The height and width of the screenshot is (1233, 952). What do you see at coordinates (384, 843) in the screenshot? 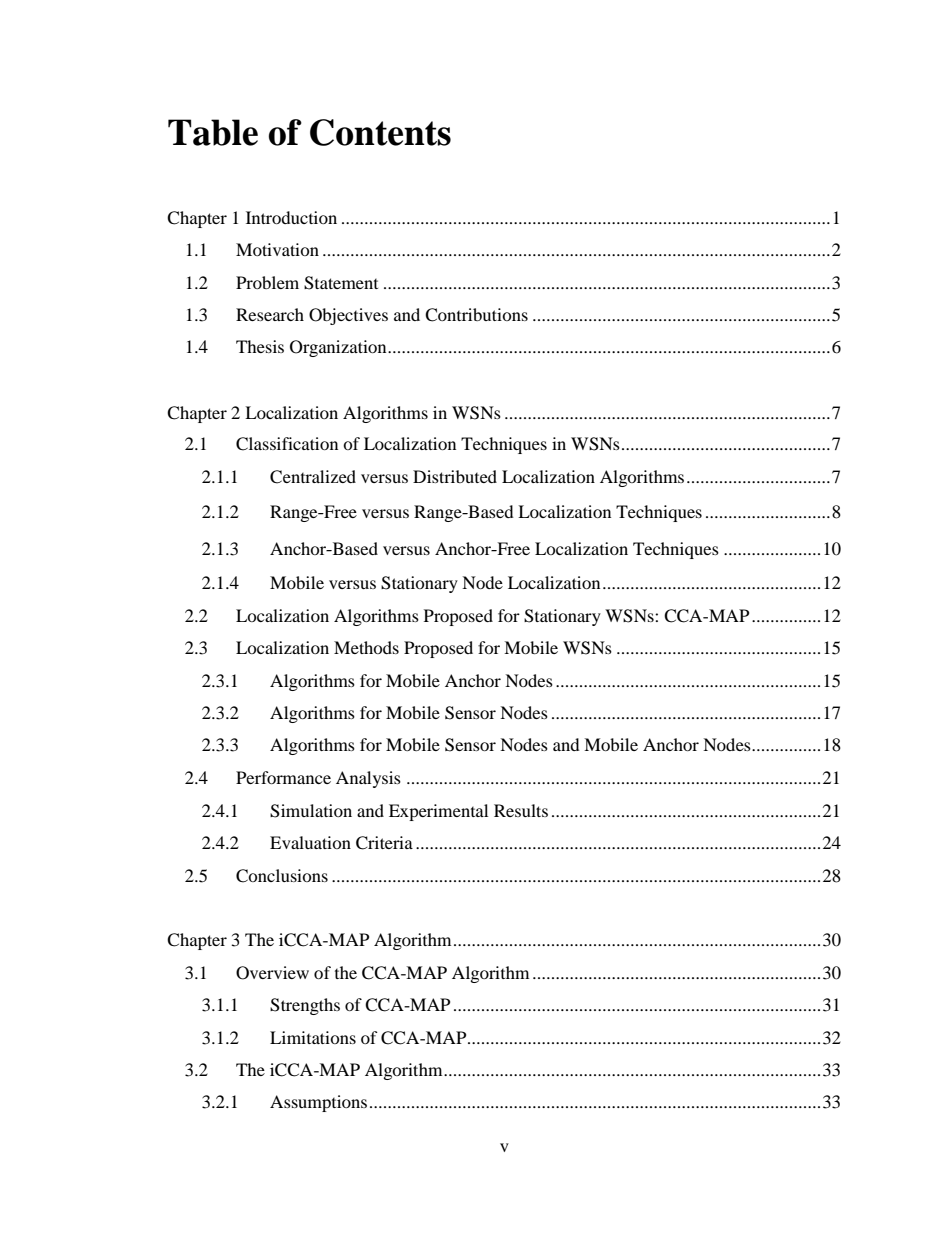
I see `Criteria` at bounding box center [384, 843].
